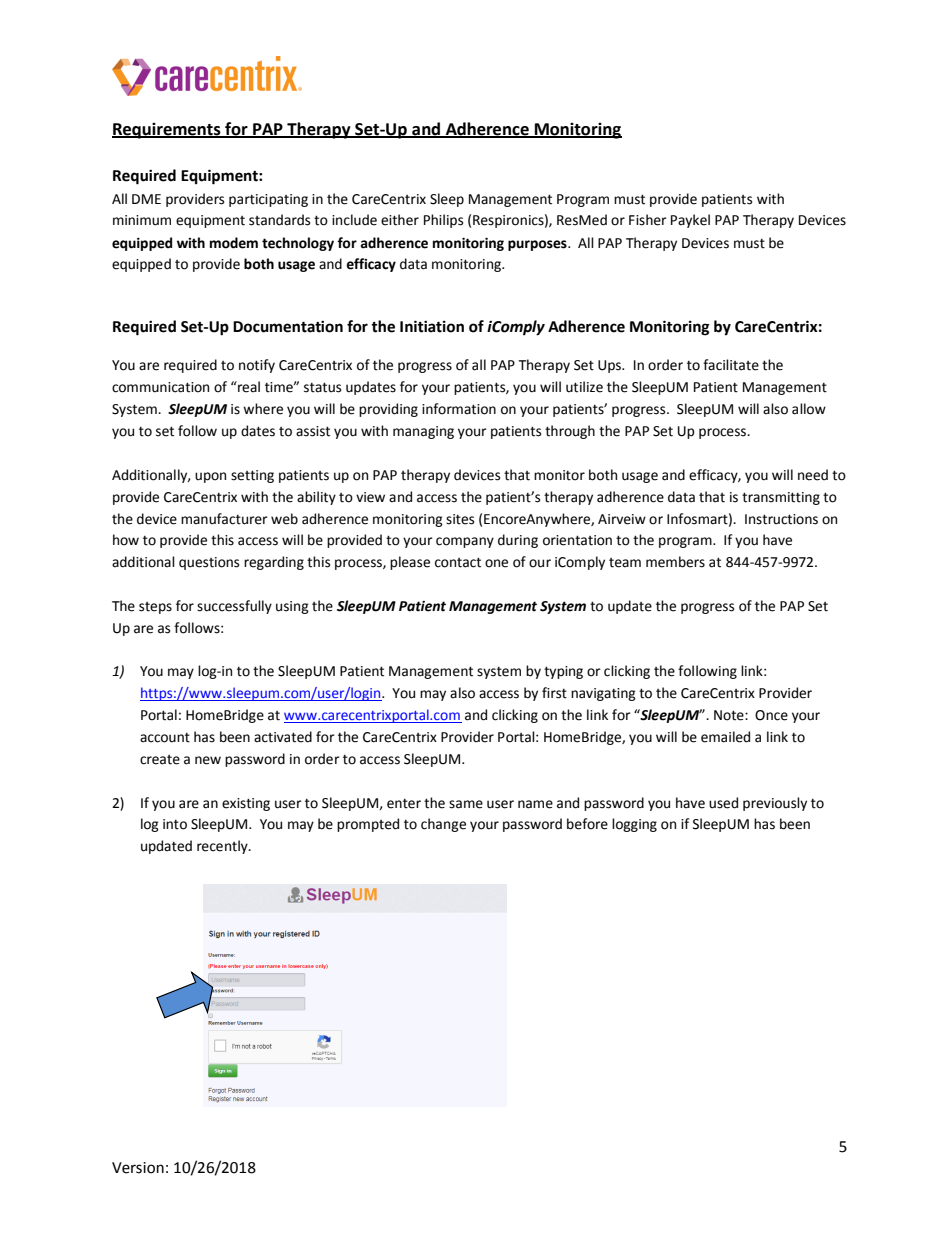 The width and height of the screenshot is (952, 1233). What do you see at coordinates (634, 825) in the screenshot?
I see `logging` at bounding box center [634, 825].
